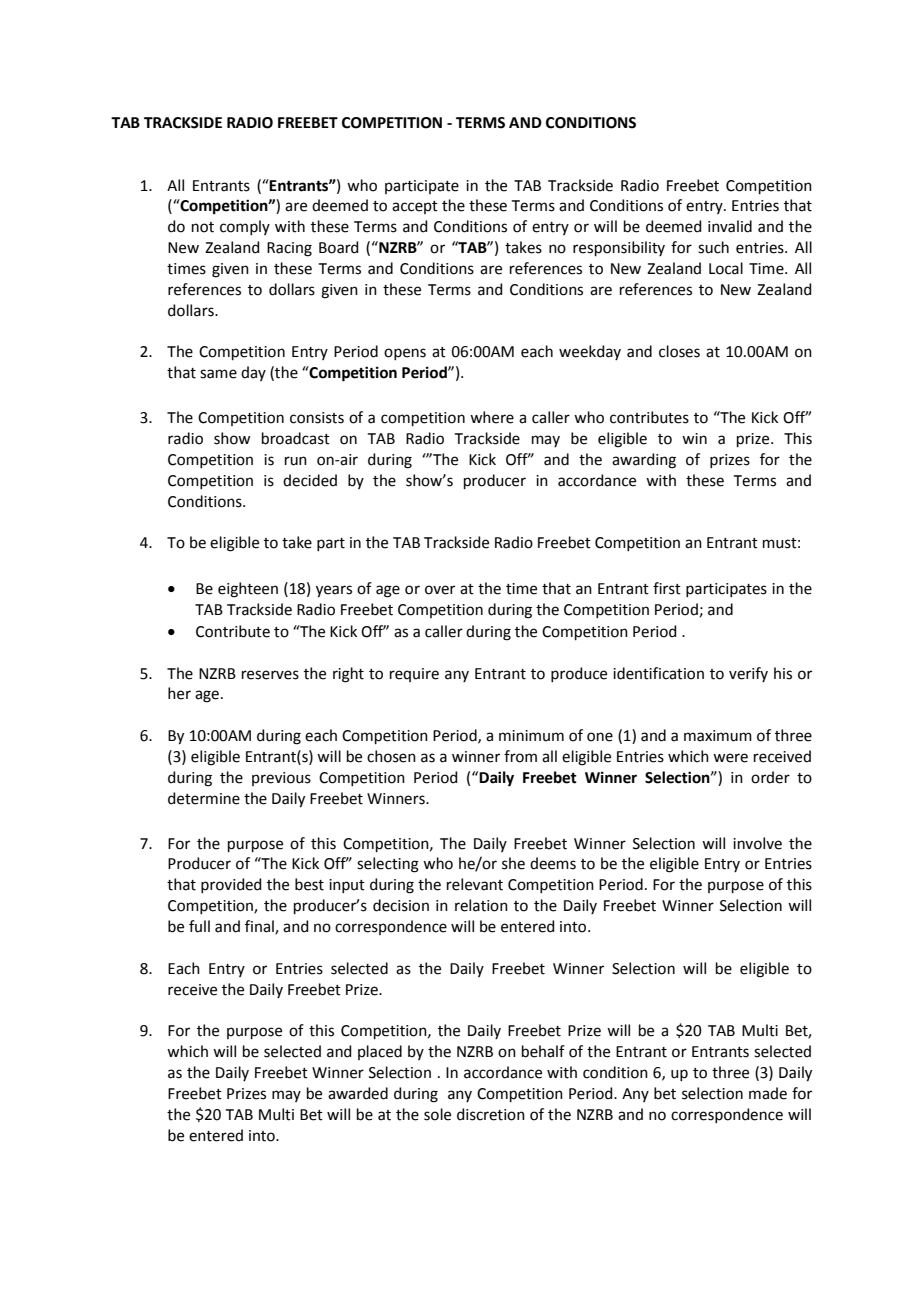  I want to click on made, so click(768, 1093).
